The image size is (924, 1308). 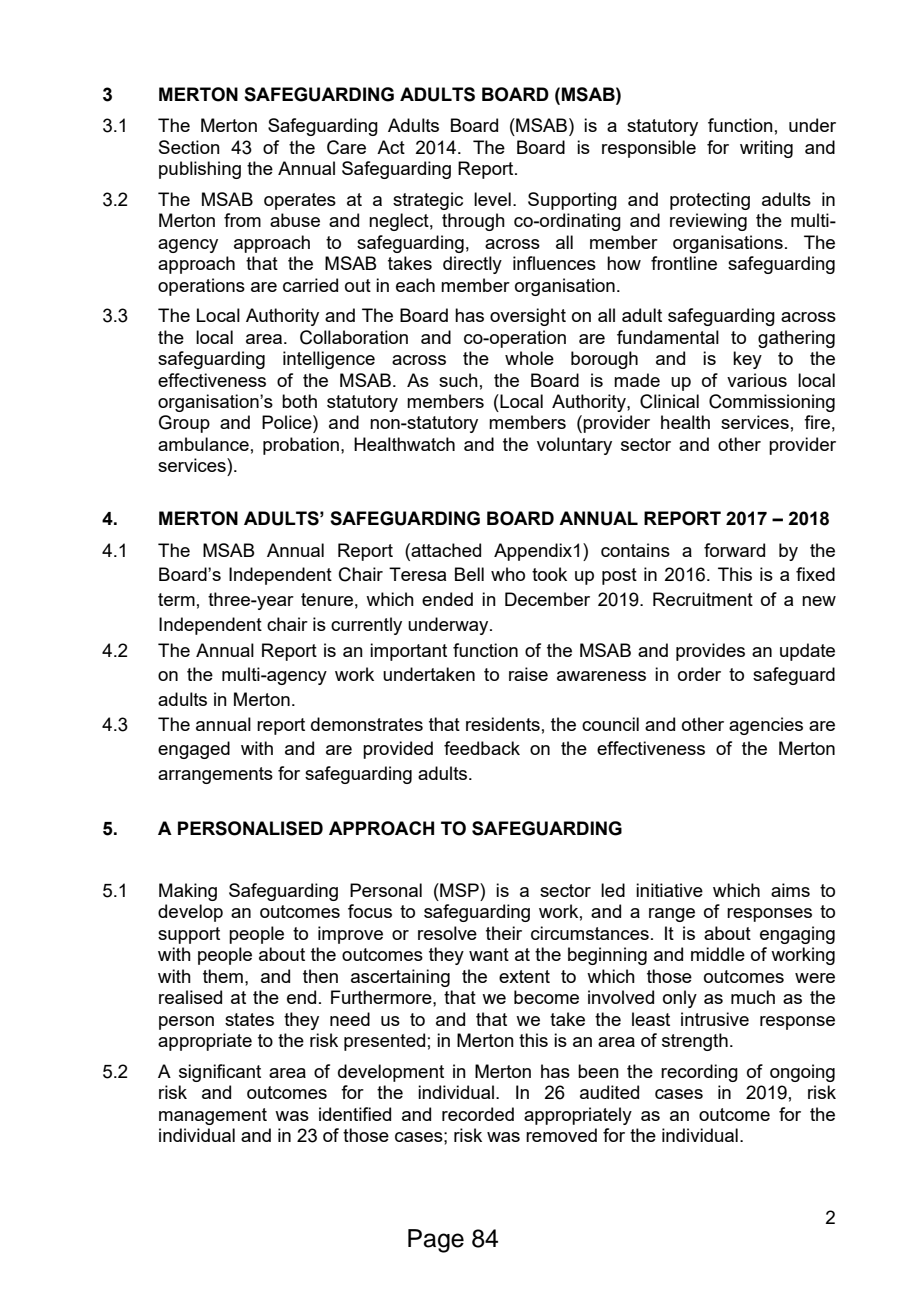 What do you see at coordinates (469, 574) in the screenshot?
I see `Bell` at bounding box center [469, 574].
